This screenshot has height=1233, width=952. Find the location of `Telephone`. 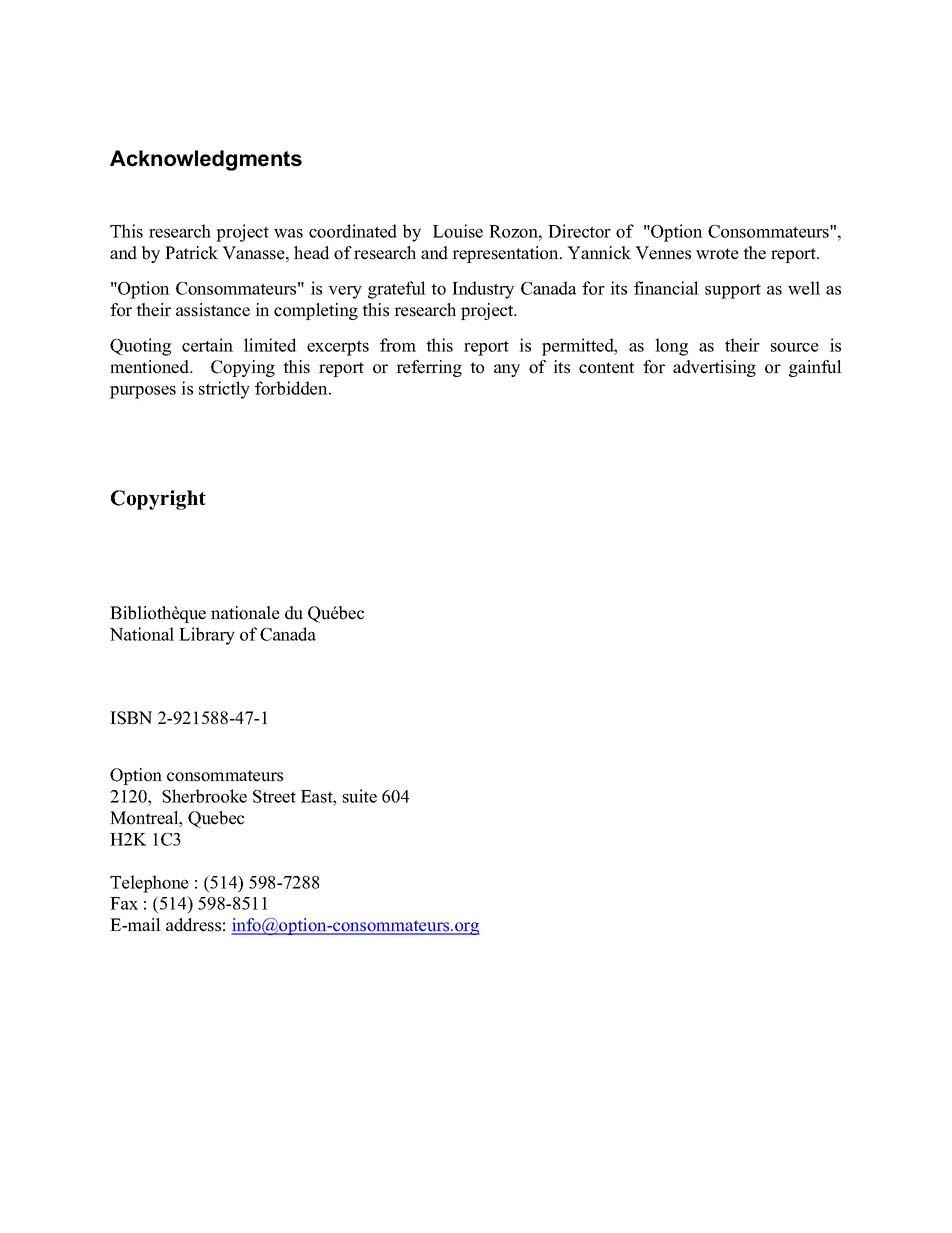

Telephone is located at coordinates (149, 884).
